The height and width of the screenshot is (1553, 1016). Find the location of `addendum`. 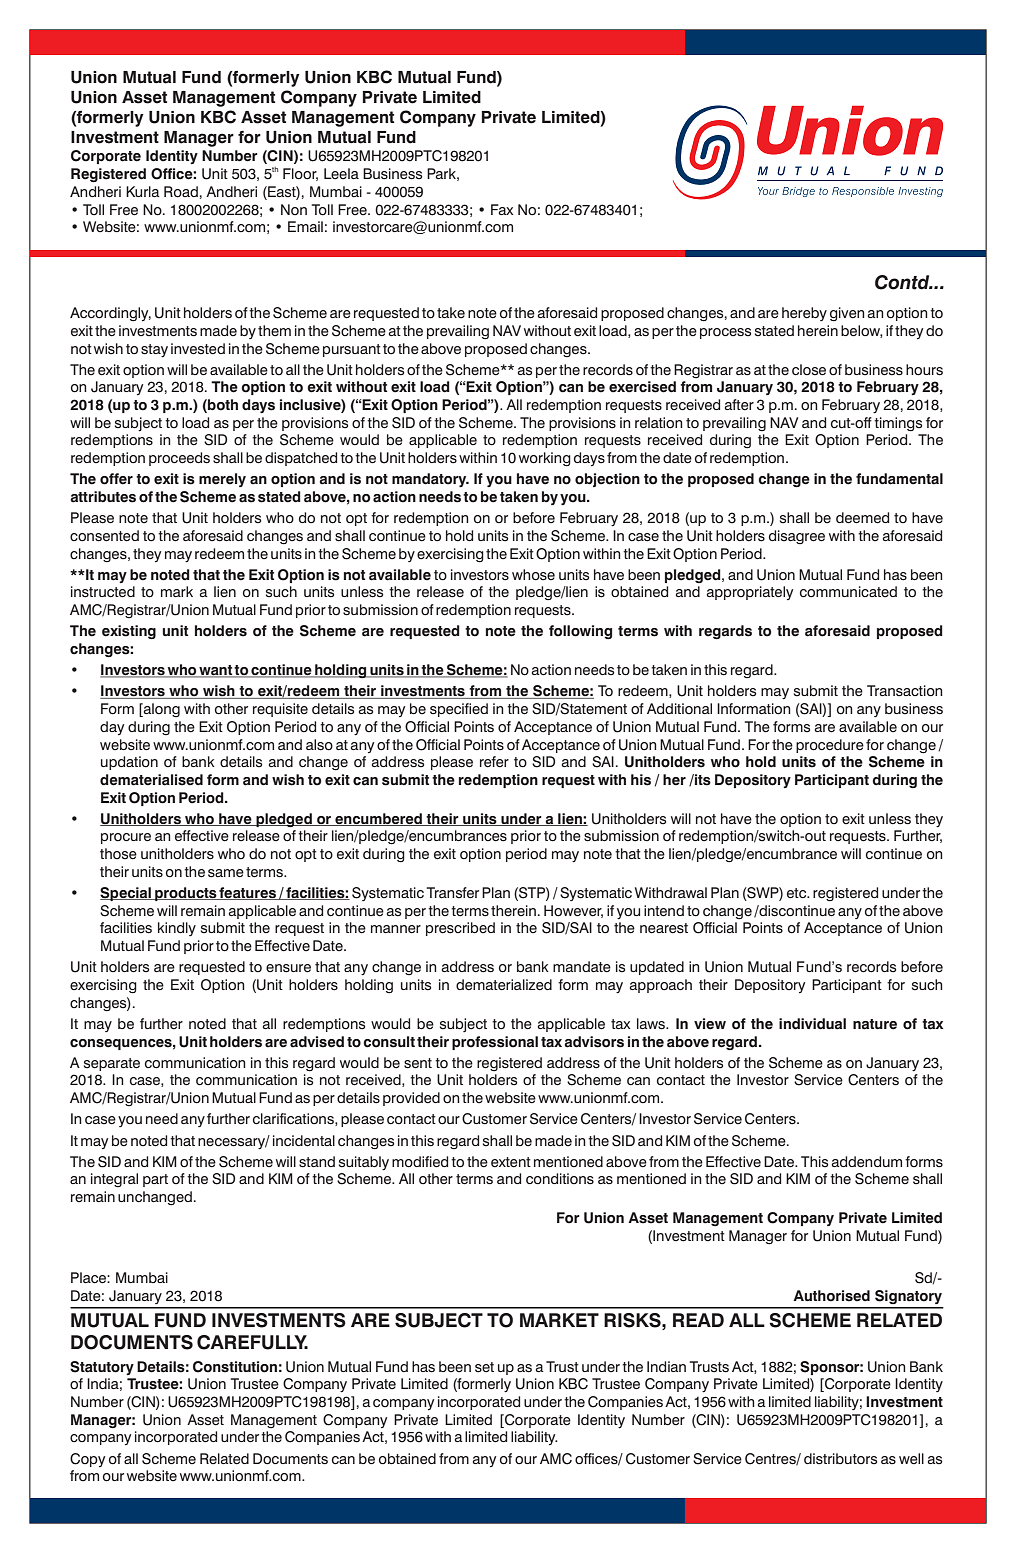

addendum is located at coordinates (867, 1162).
